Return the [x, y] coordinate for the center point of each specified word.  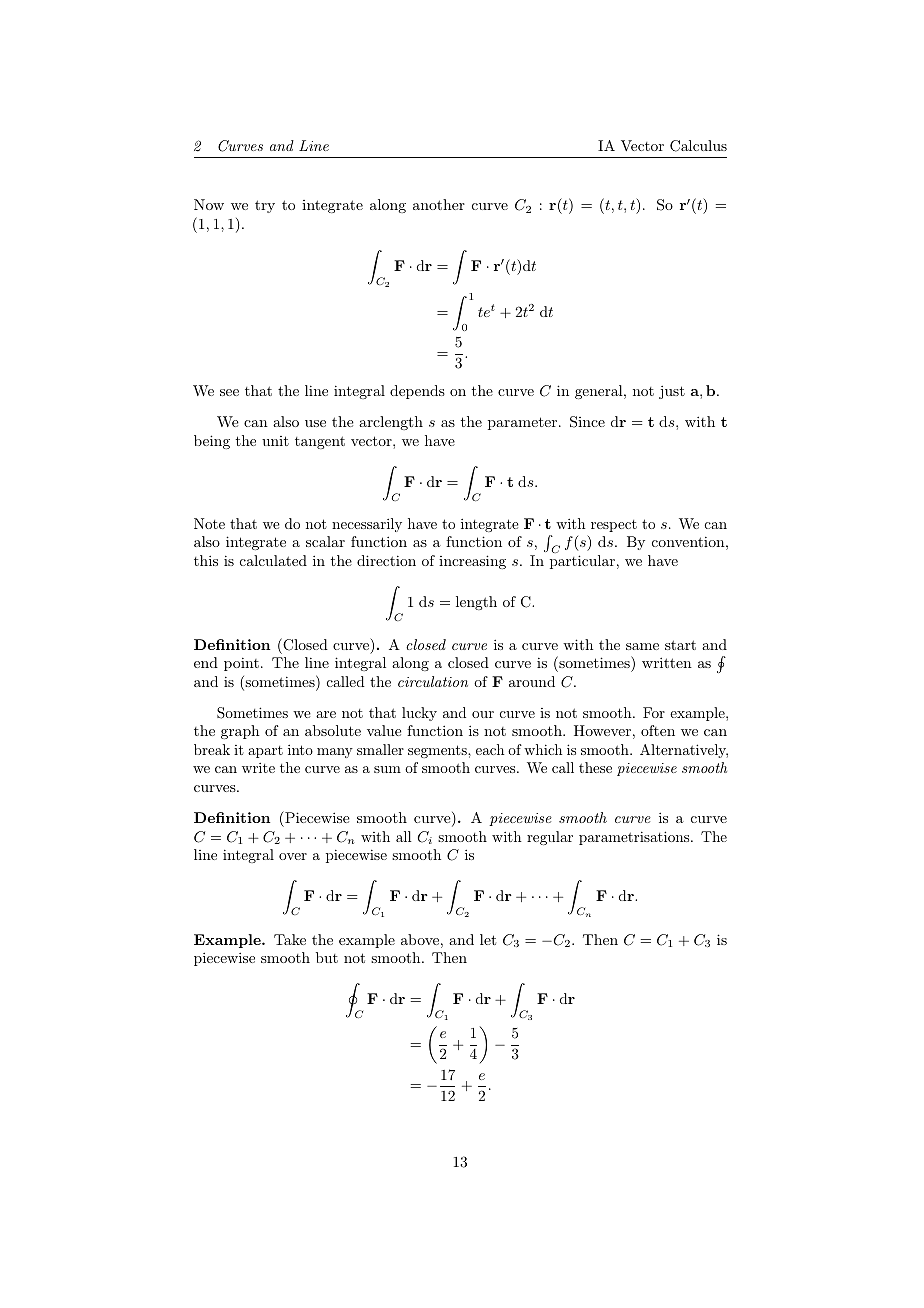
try [265, 206]
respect [614, 526]
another [439, 204]
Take [290, 939]
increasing [472, 562]
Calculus [698, 146]
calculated [273, 560]
